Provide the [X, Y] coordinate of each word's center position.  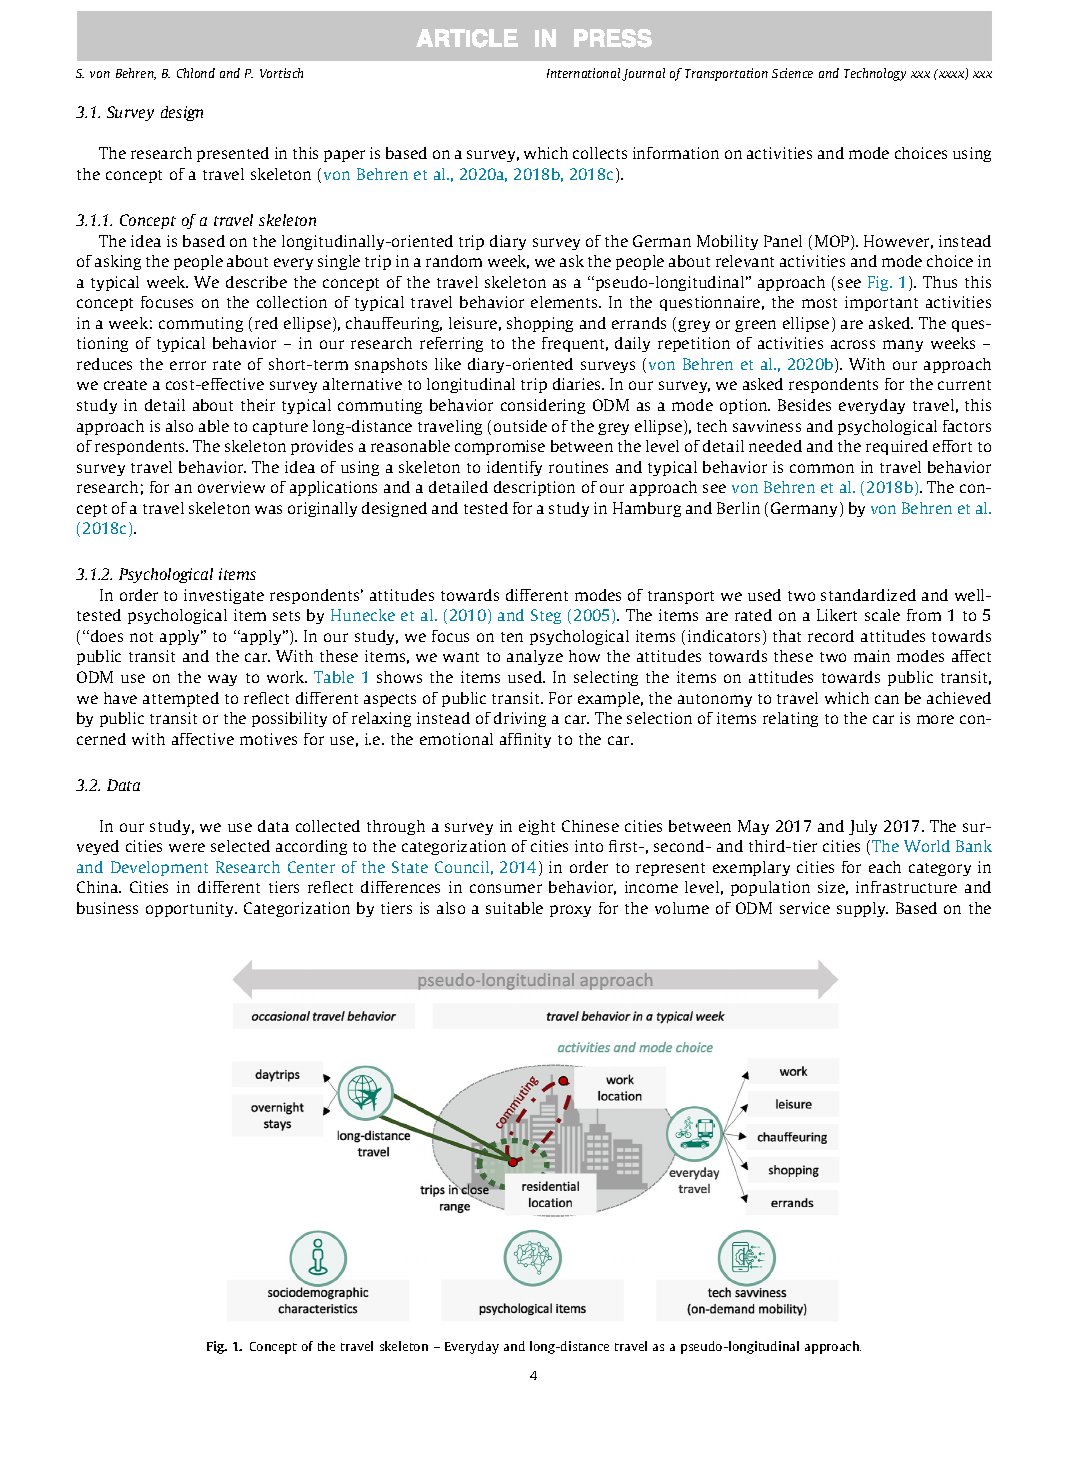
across [853, 344]
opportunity [191, 909]
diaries [578, 384]
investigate [224, 596]
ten [512, 637]
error [188, 365]
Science [792, 73]
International [583, 73]
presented [233, 154]
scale [882, 615]
